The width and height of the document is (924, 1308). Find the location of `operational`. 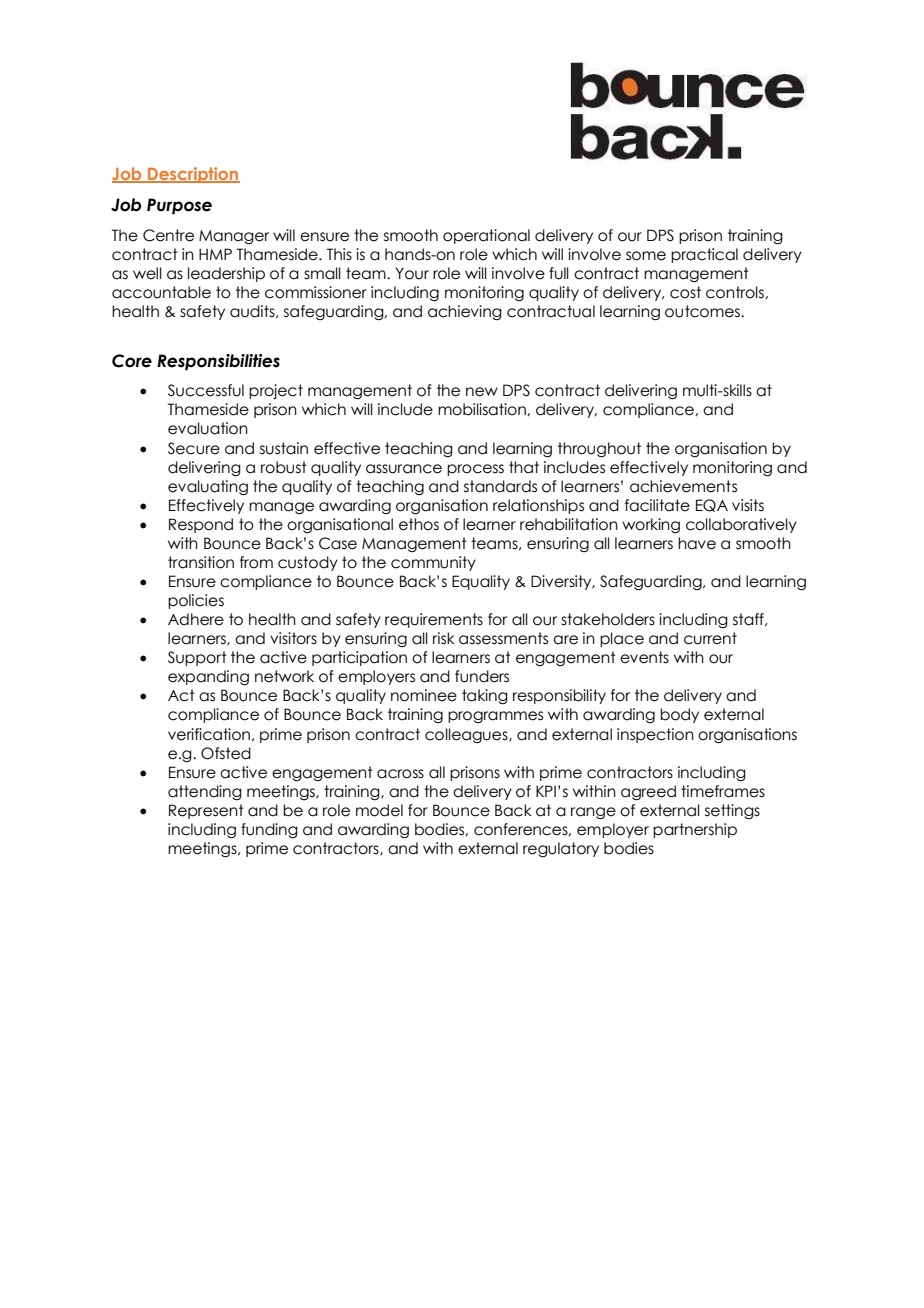

operational is located at coordinates (486, 236).
